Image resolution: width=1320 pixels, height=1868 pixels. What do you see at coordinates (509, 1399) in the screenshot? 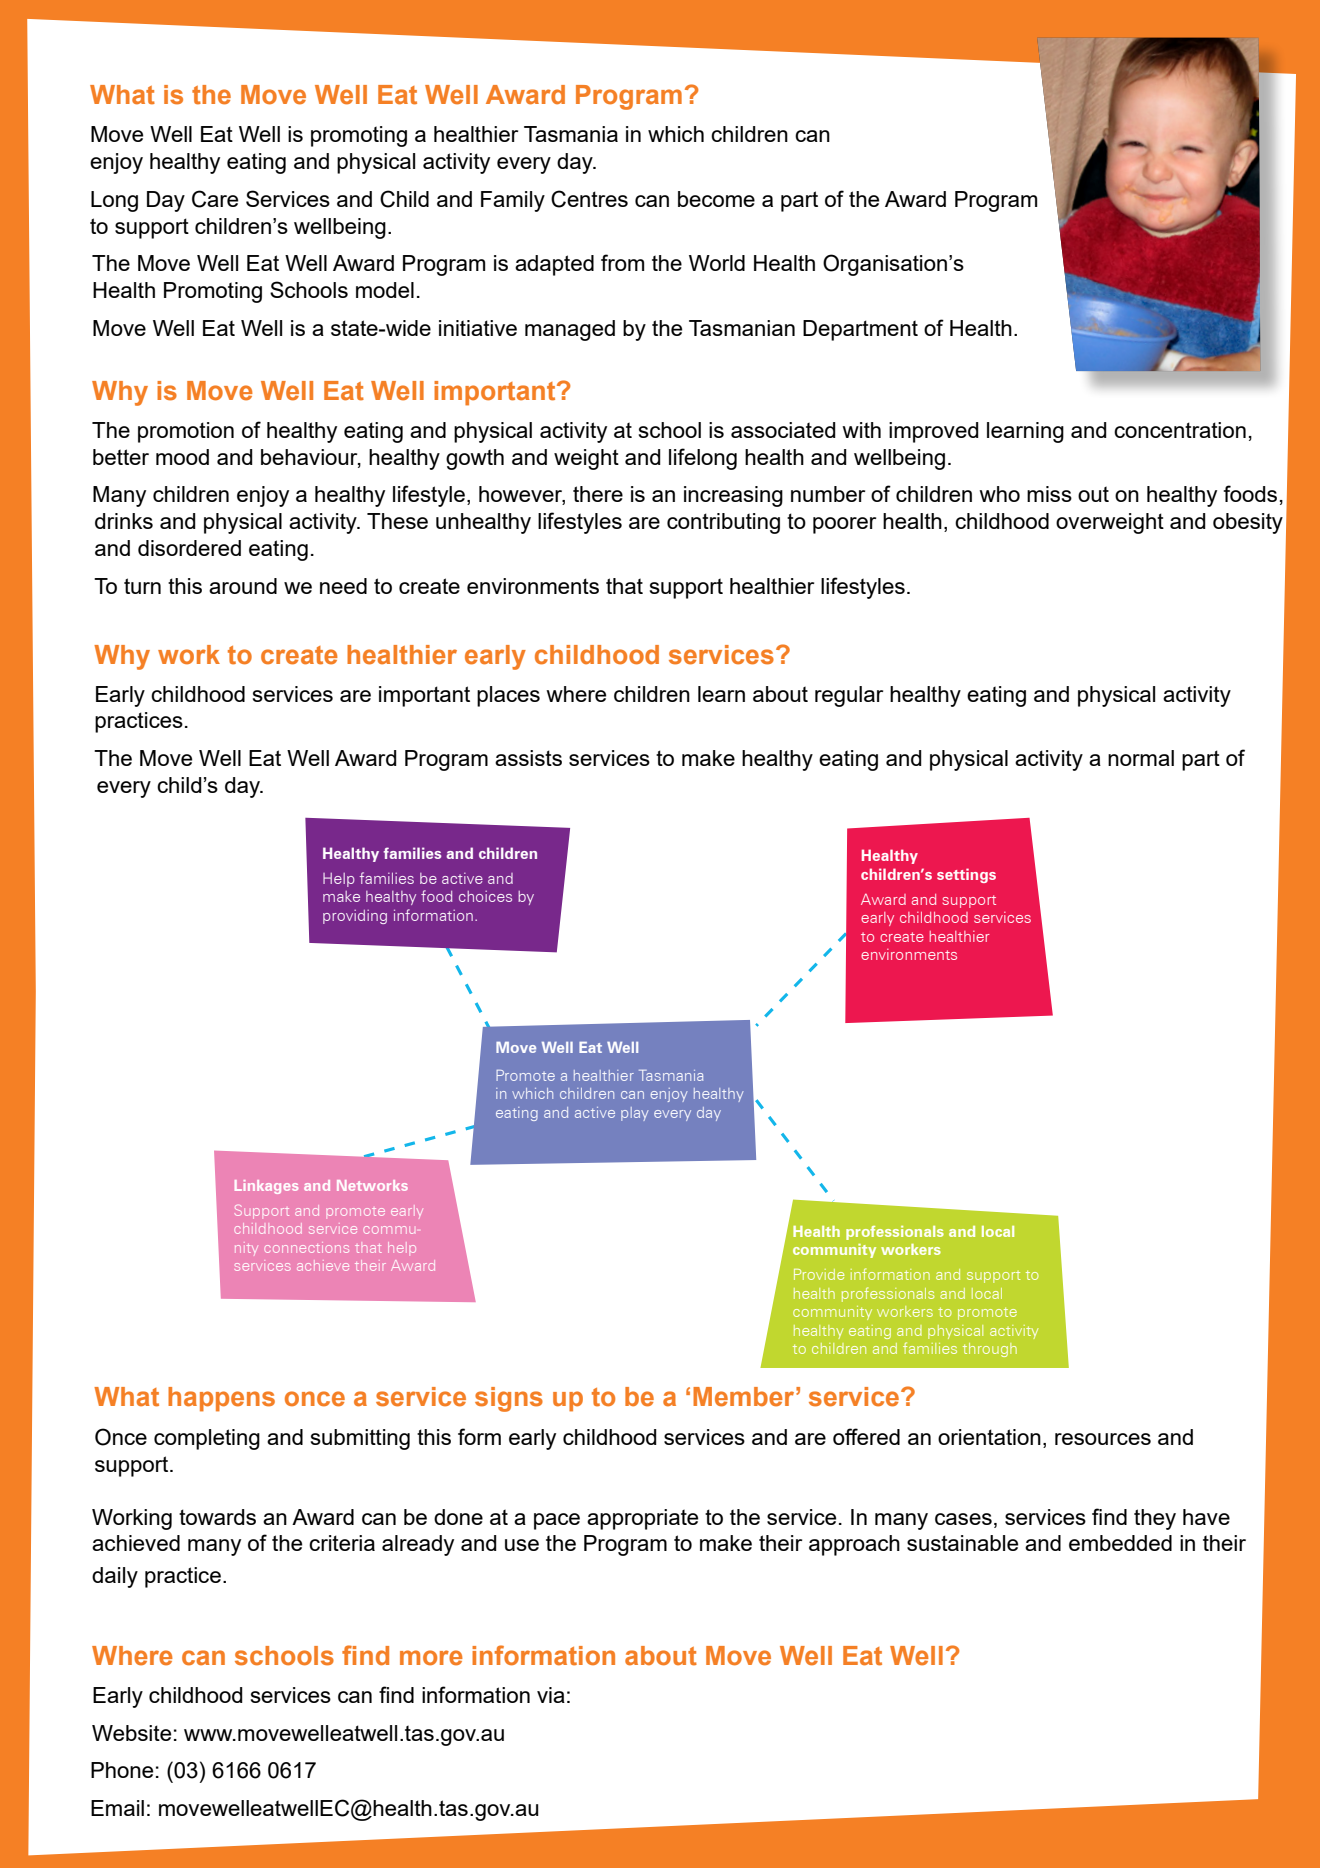
I see `signs` at bounding box center [509, 1399].
